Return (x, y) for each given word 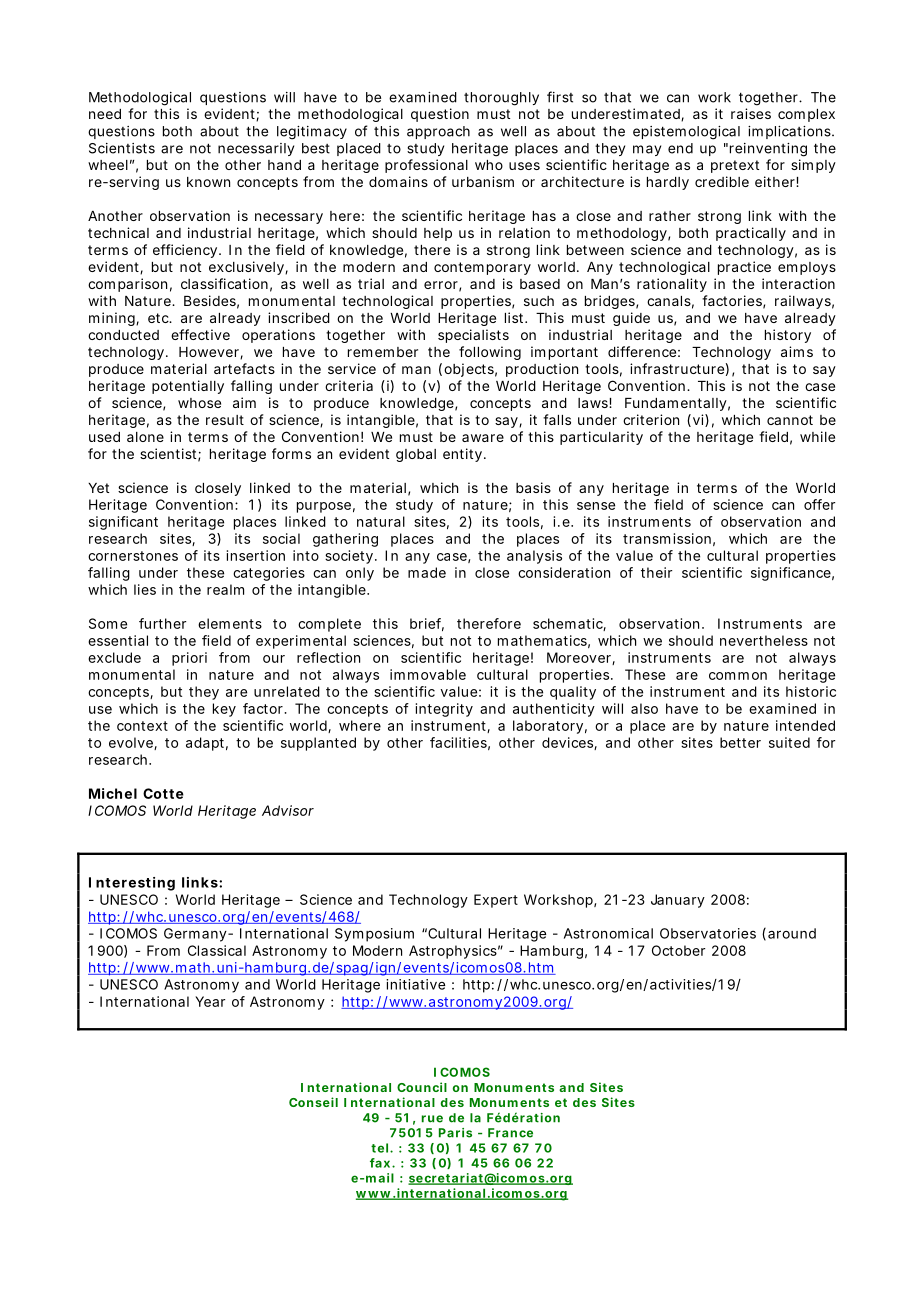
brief (427, 624)
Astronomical (608, 933)
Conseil (313, 1102)
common (738, 676)
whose (199, 403)
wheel (108, 165)
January (678, 901)
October (678, 950)
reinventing (768, 150)
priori (189, 659)
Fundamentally (677, 404)
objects (470, 370)
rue (432, 1119)
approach (438, 132)
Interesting (132, 884)
